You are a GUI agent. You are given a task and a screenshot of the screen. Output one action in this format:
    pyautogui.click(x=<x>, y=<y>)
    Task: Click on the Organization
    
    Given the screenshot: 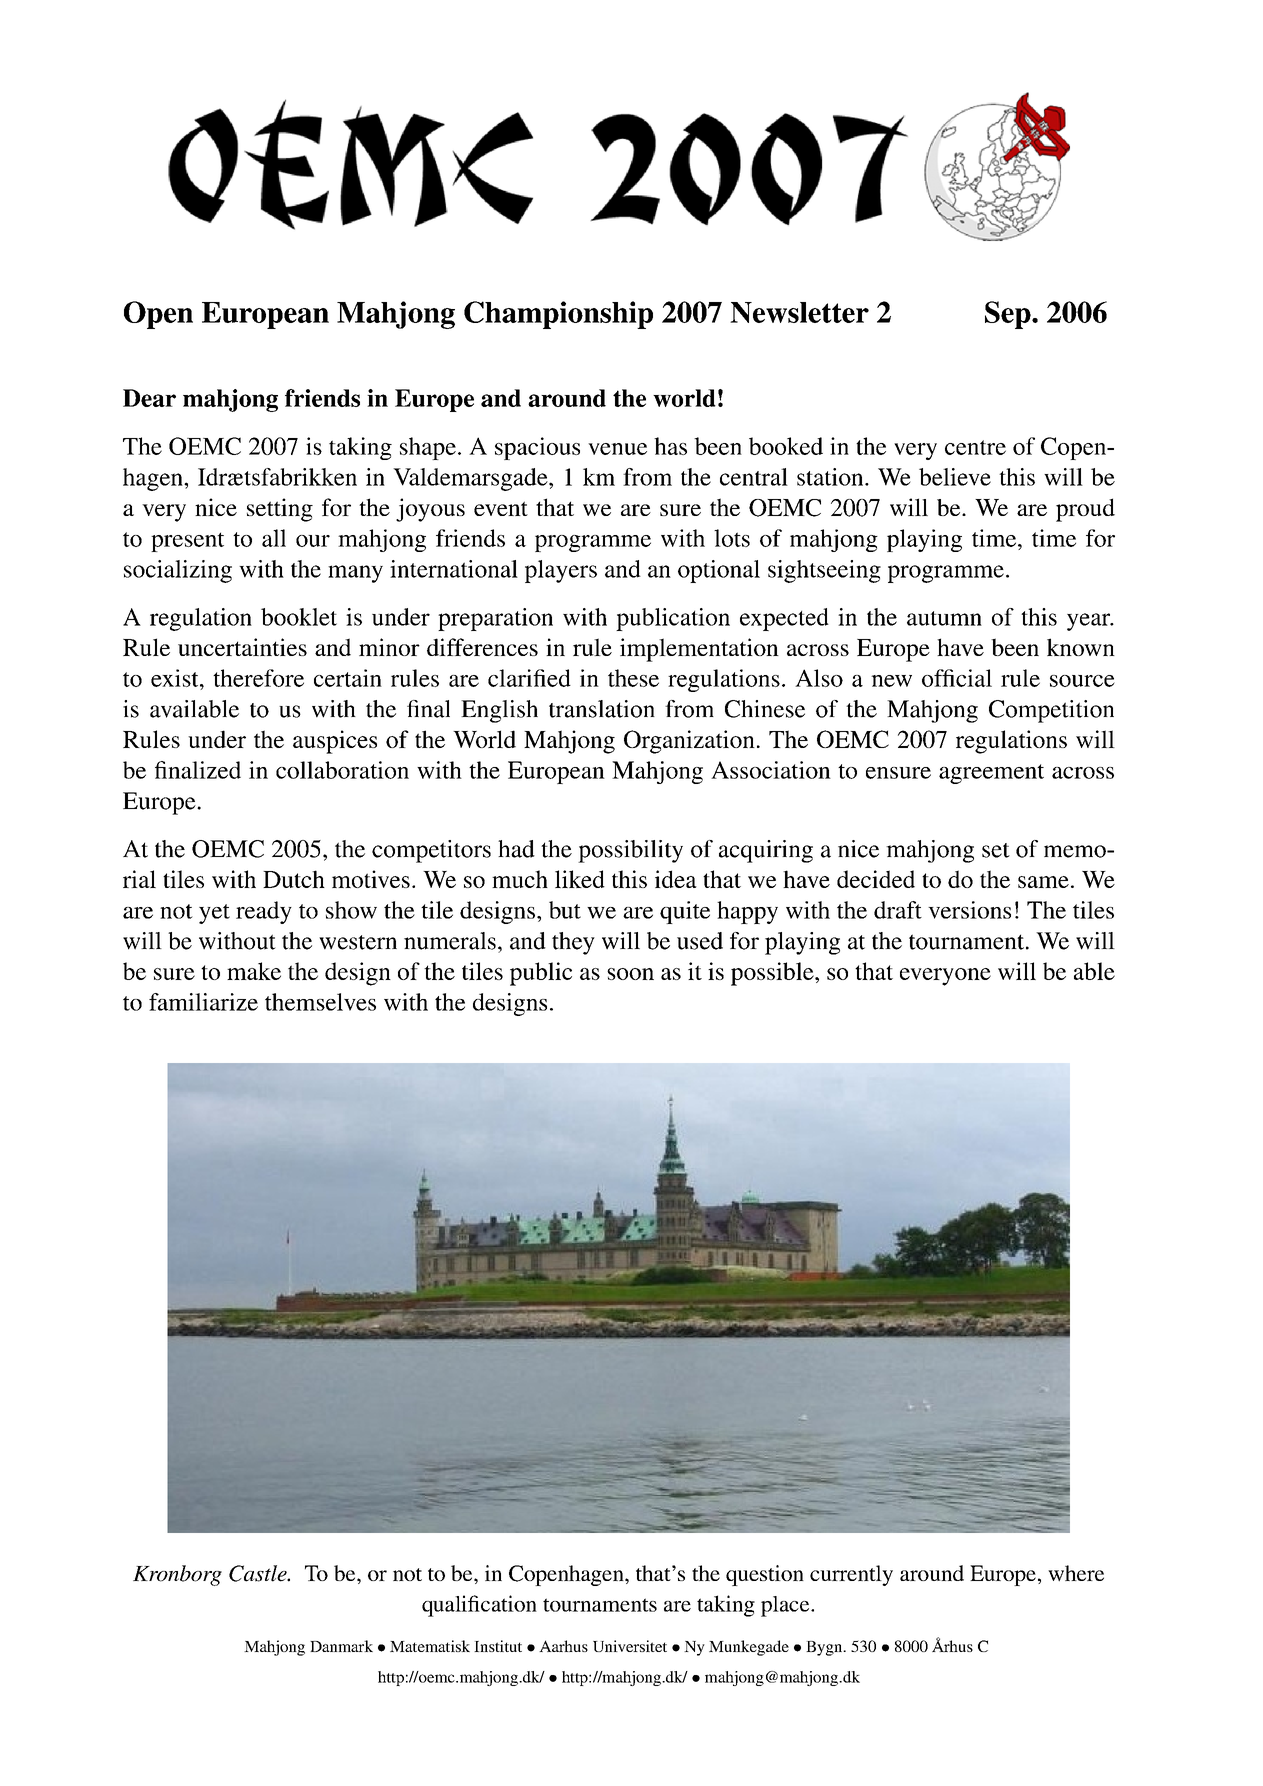 What is the action you would take?
    pyautogui.click(x=689, y=742)
